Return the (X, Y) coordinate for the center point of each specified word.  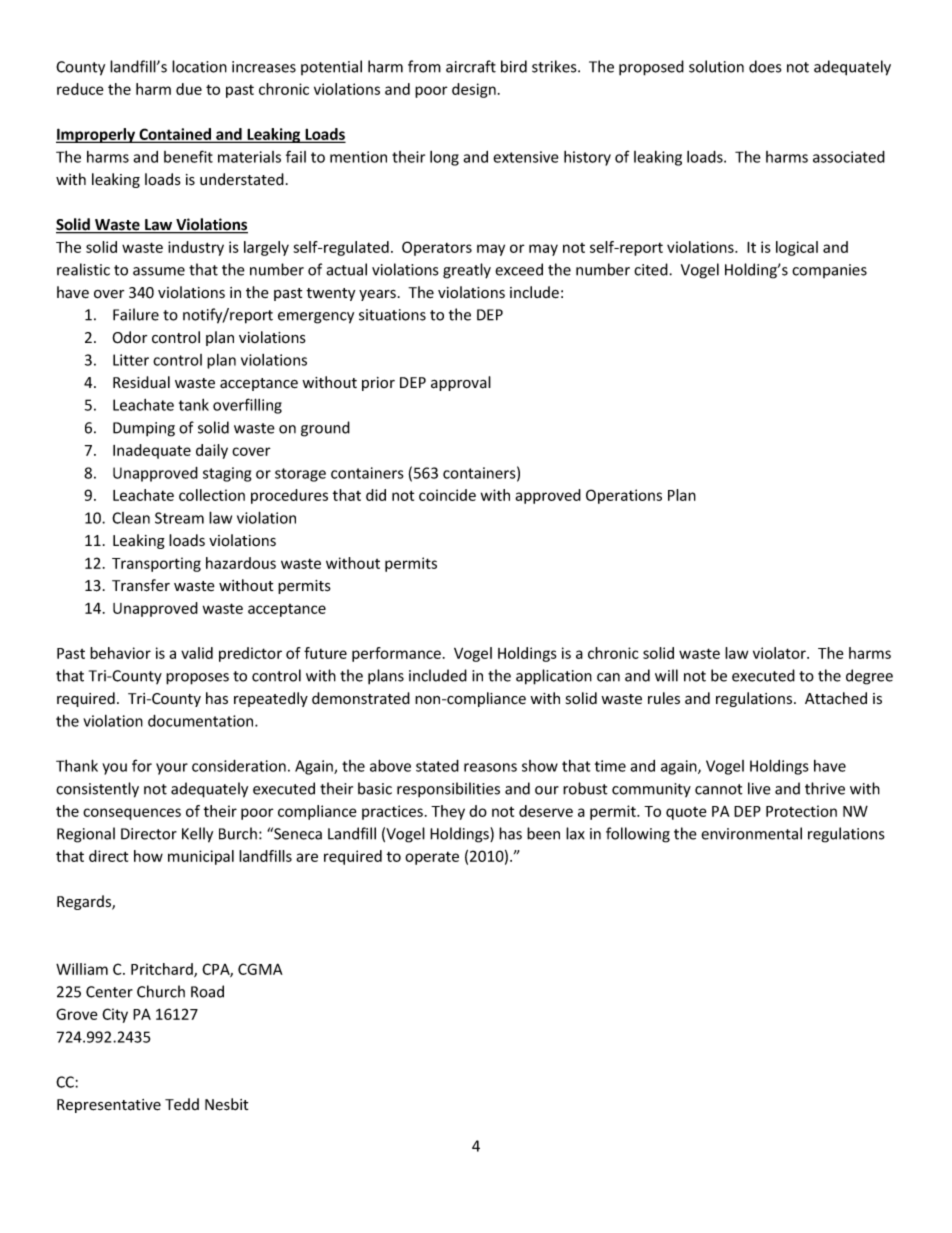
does (765, 66)
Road (207, 991)
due (189, 89)
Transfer (141, 585)
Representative (109, 1106)
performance (396, 654)
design (474, 90)
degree (869, 677)
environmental (751, 833)
